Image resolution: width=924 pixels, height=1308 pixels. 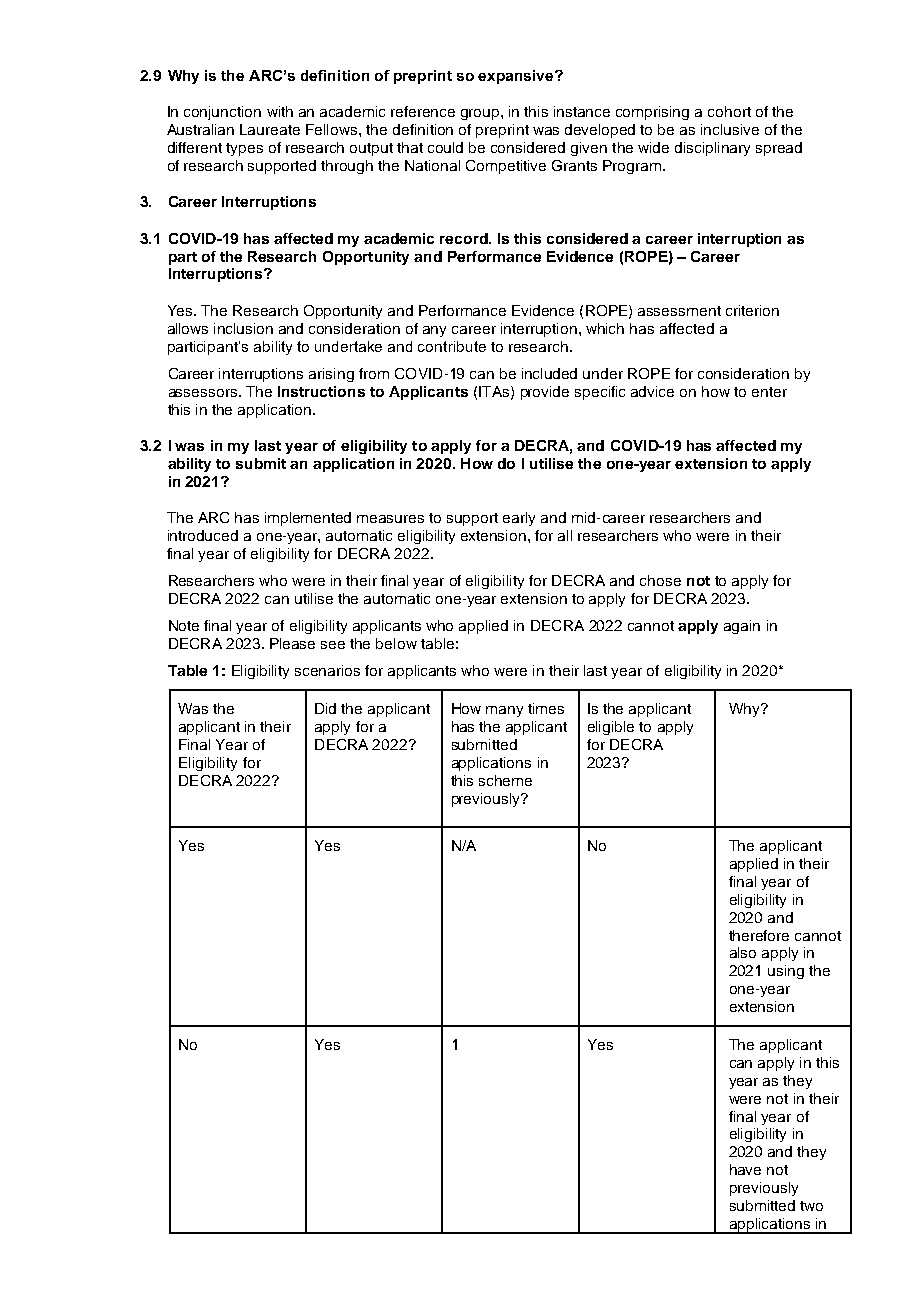 I want to click on two, so click(x=811, y=1206).
